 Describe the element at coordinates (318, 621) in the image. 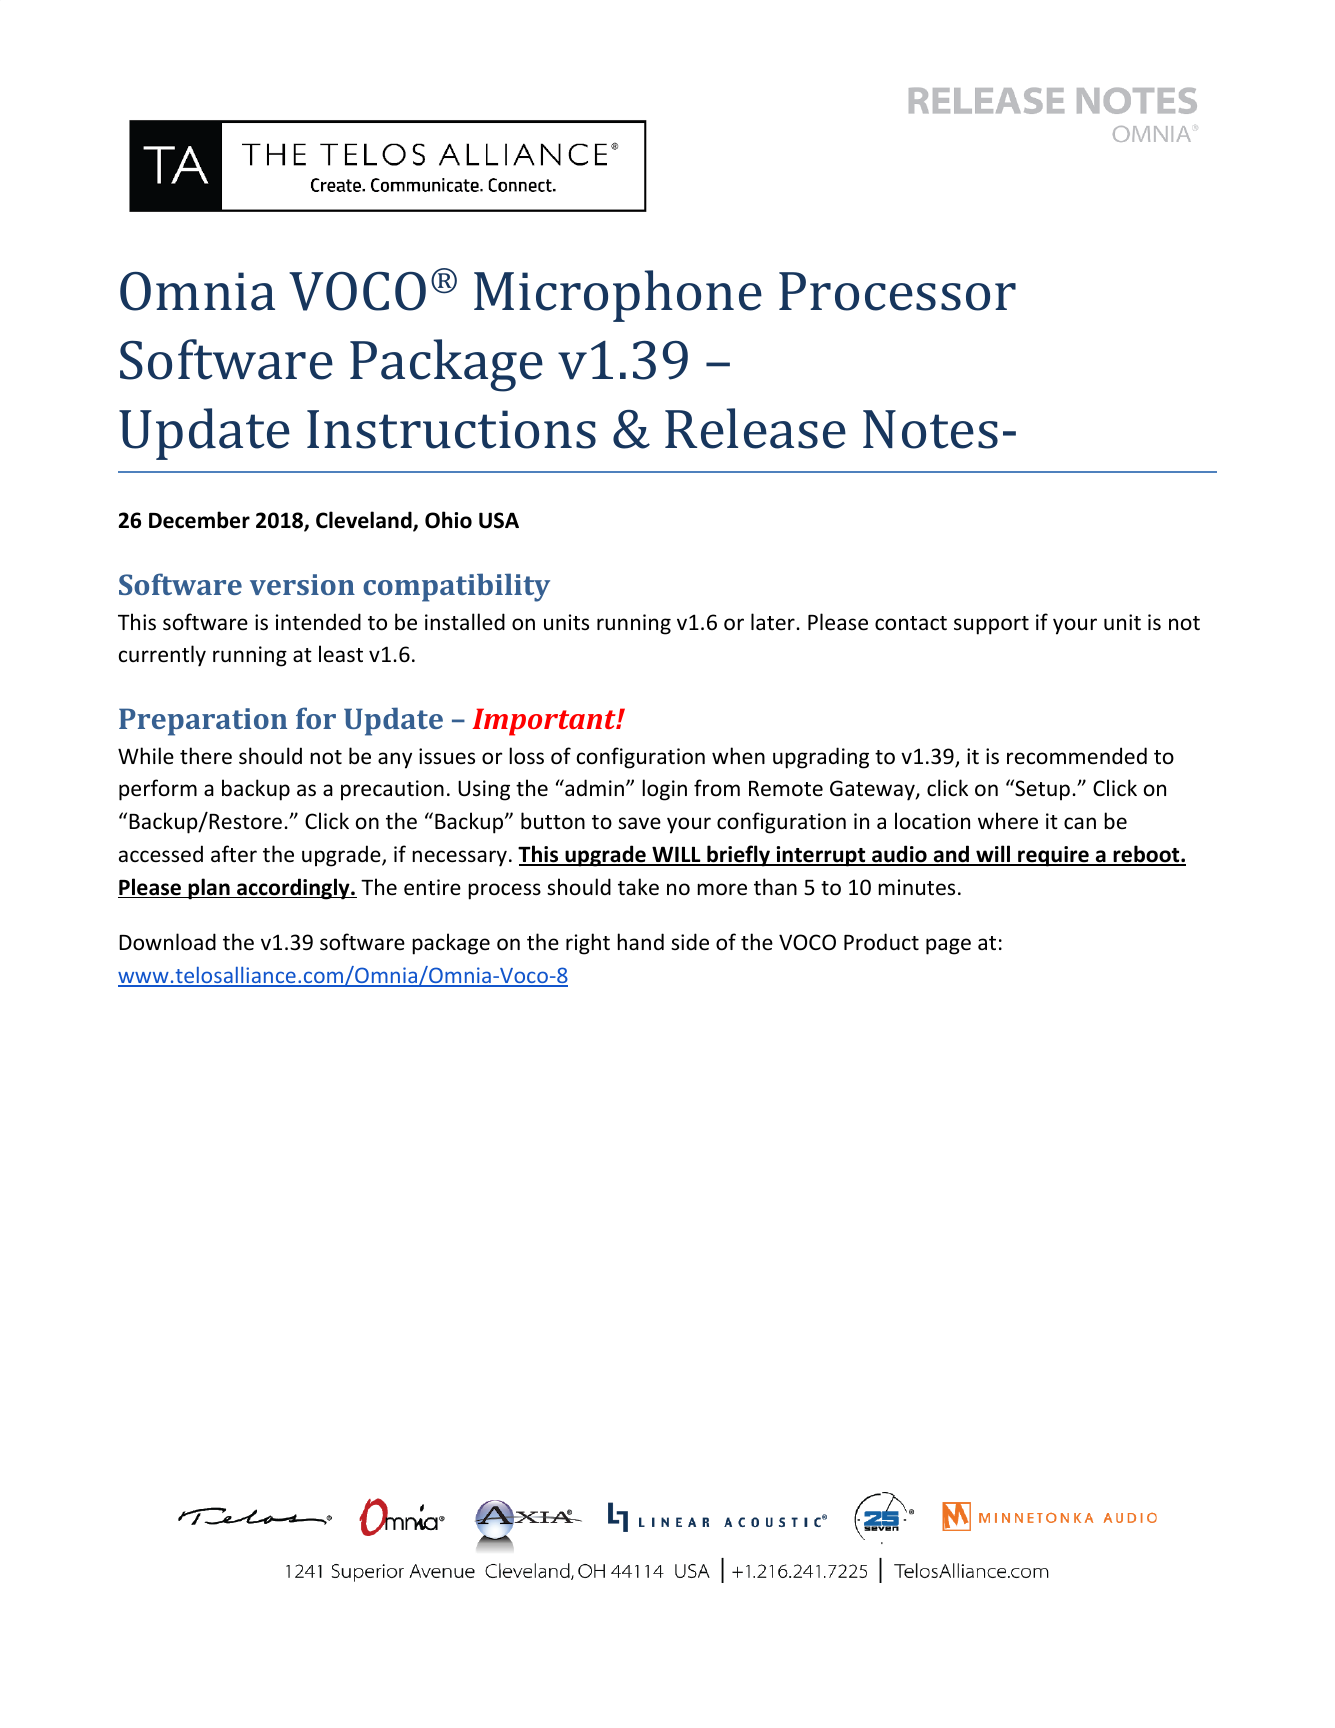

I see `intended` at that location.
